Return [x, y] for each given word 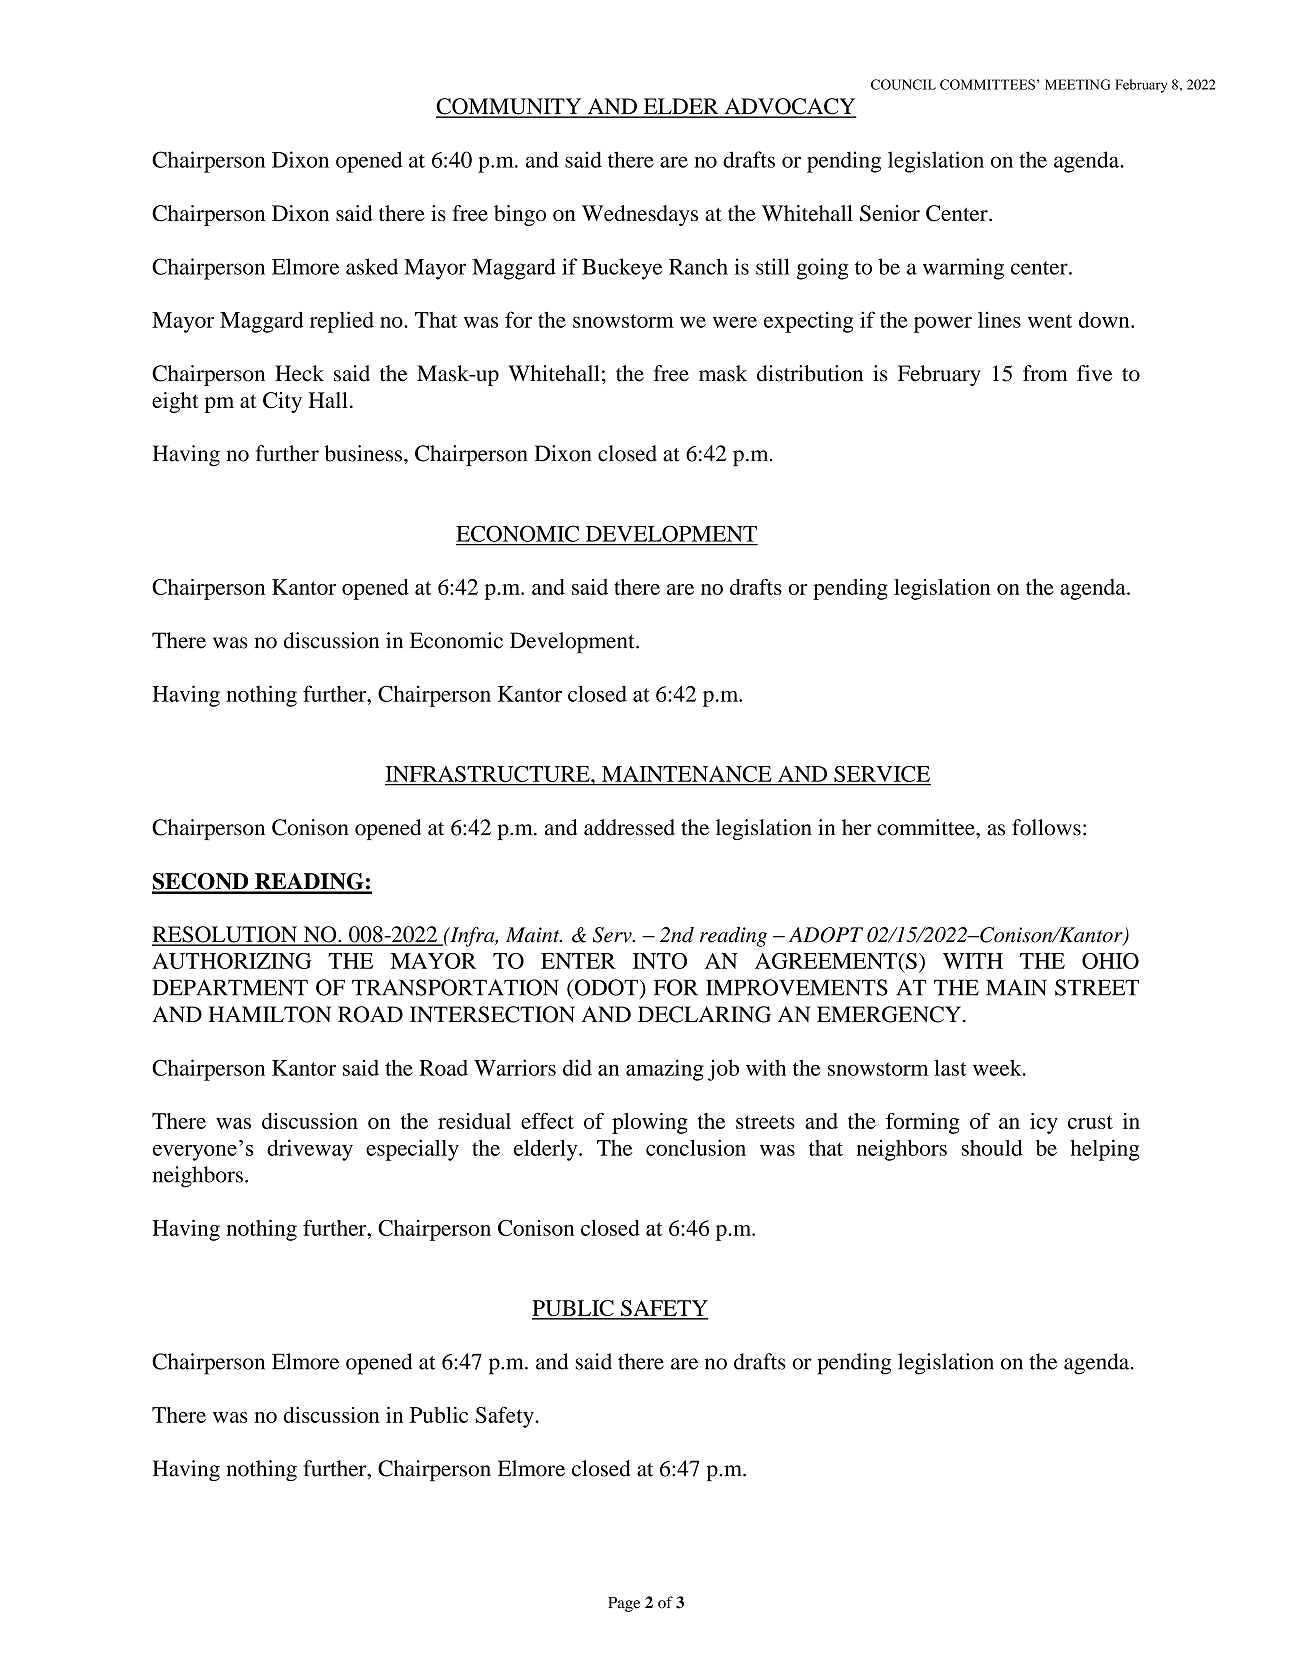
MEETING [1077, 84]
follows [1046, 827]
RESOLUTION [226, 935]
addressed [629, 827]
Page [624, 1604]
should [992, 1148]
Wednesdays [640, 215]
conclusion [696, 1147]
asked [372, 266]
